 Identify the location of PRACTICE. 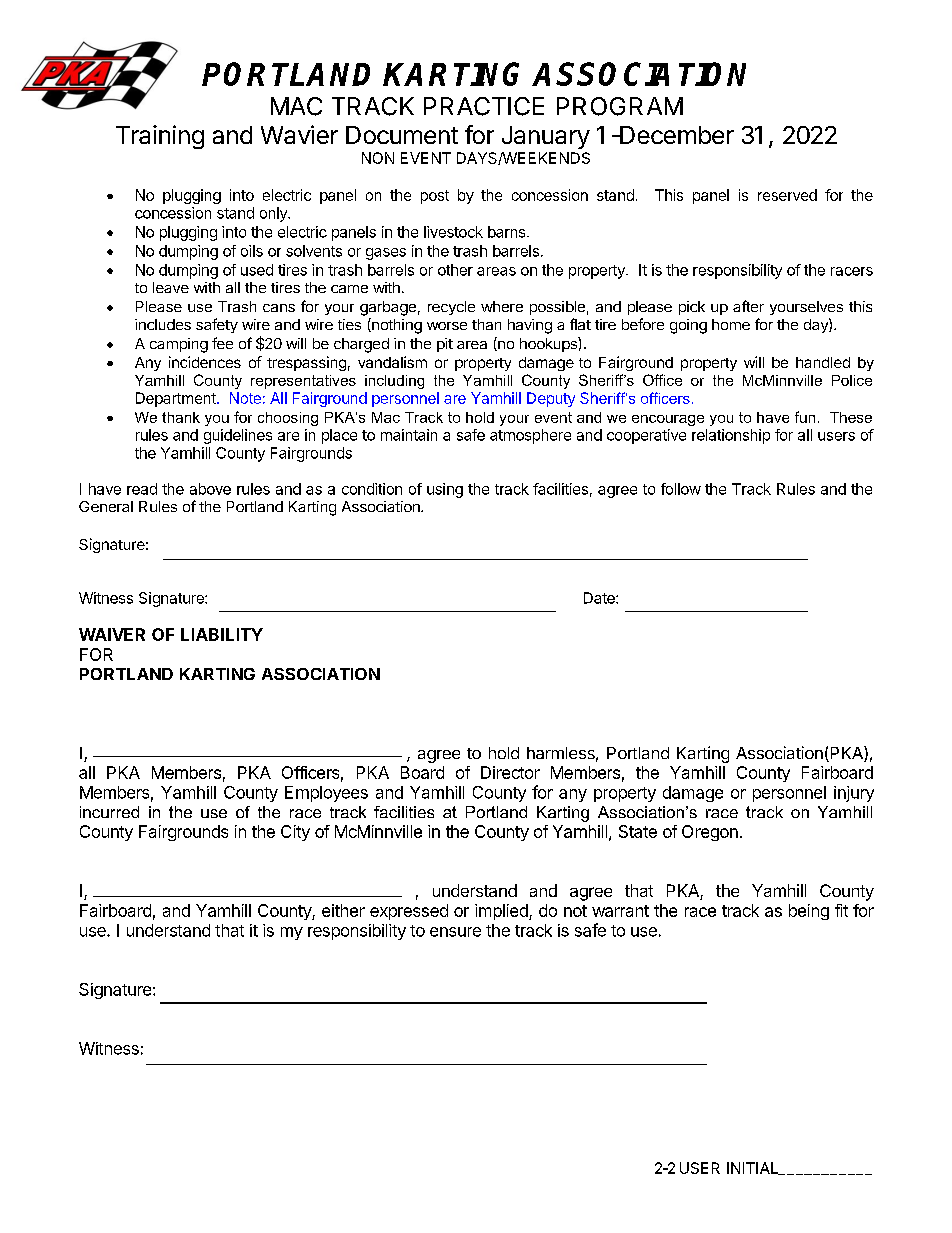
(484, 106).
